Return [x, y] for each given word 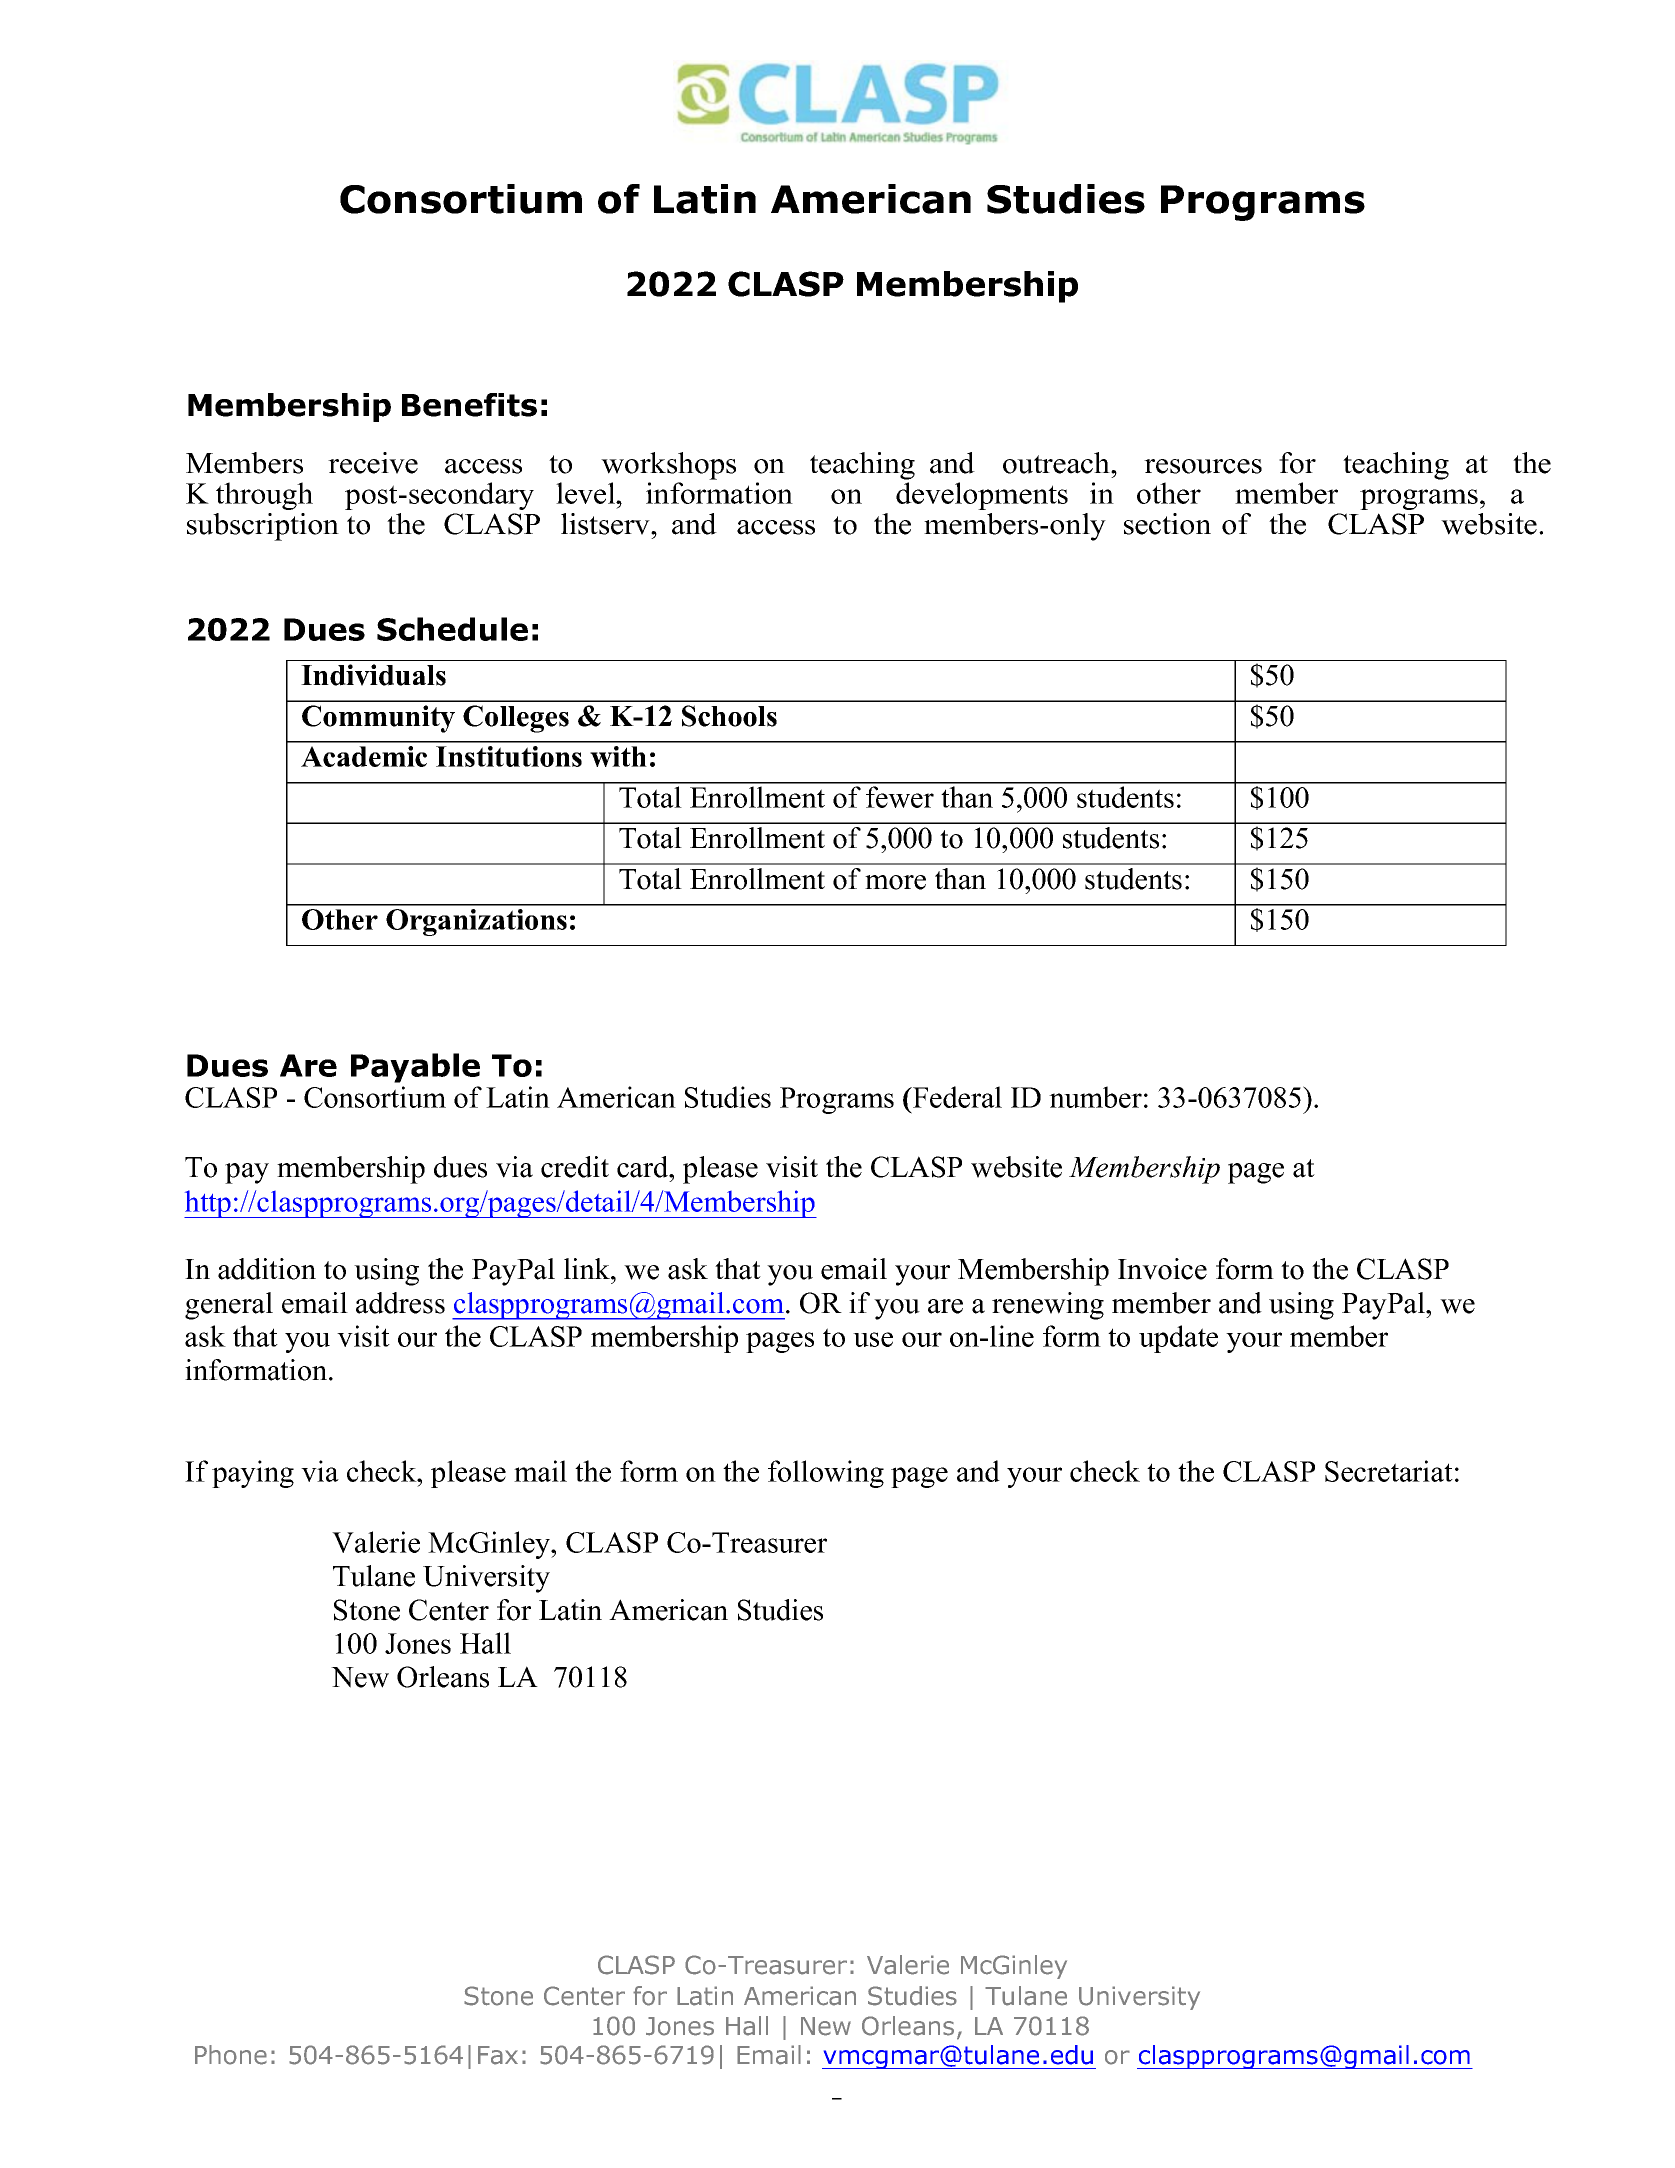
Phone [231, 2055]
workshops [668, 466]
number [1095, 1097]
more [895, 882]
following [826, 1474]
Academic [364, 756]
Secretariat [1389, 1471]
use [873, 1339]
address [400, 1303]
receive [373, 463]
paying [253, 1474]
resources [1203, 466]
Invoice [1162, 1269]
